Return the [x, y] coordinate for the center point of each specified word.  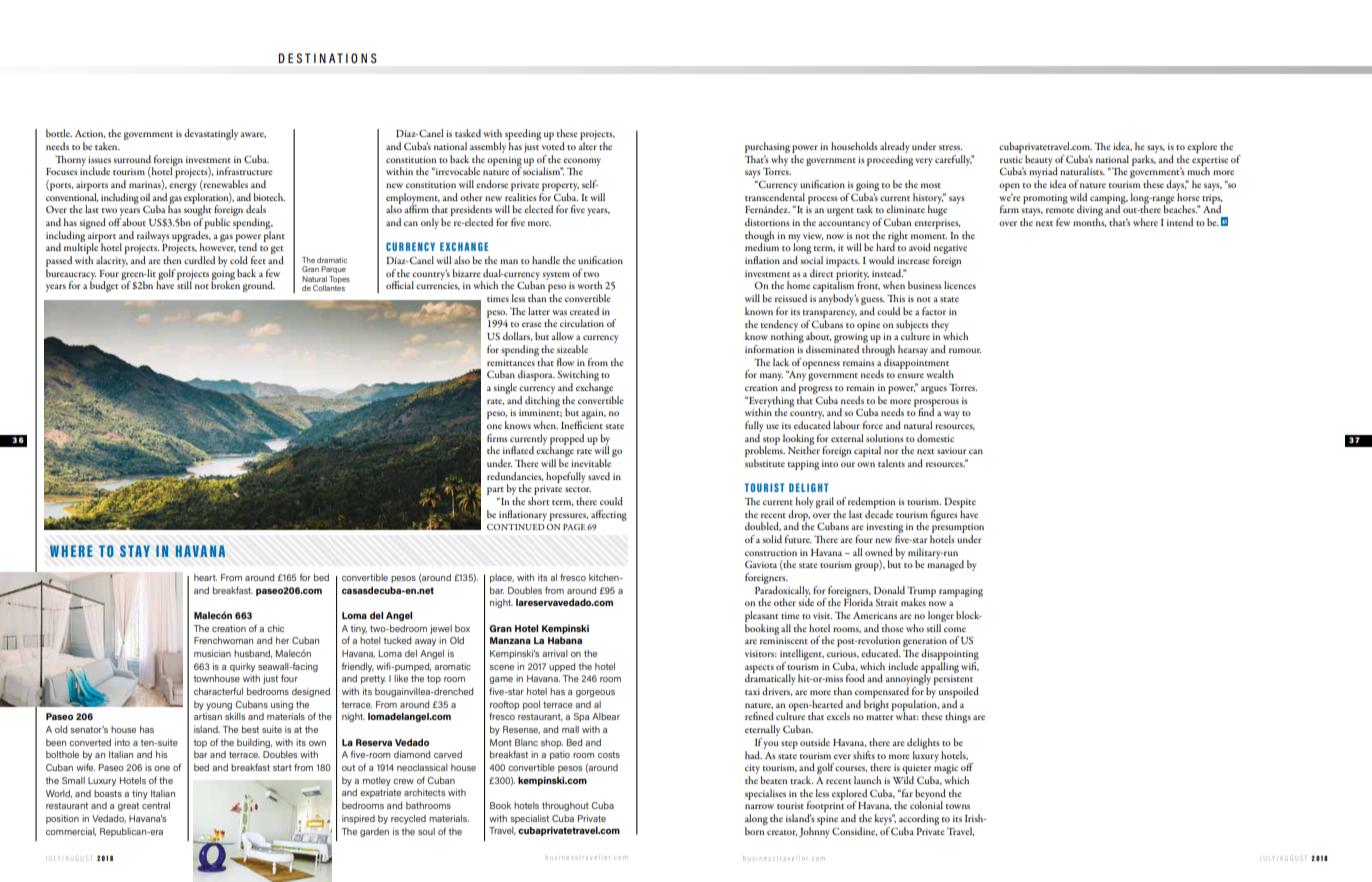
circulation [582, 323]
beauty [1039, 160]
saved [599, 476]
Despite [960, 503]
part [495, 492]
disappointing [950, 656]
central [156, 805]
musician [212, 653]
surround [132, 159]
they [941, 326]
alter [587, 146]
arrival [555, 653]
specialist [529, 819]
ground [259, 286]
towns [958, 806]
